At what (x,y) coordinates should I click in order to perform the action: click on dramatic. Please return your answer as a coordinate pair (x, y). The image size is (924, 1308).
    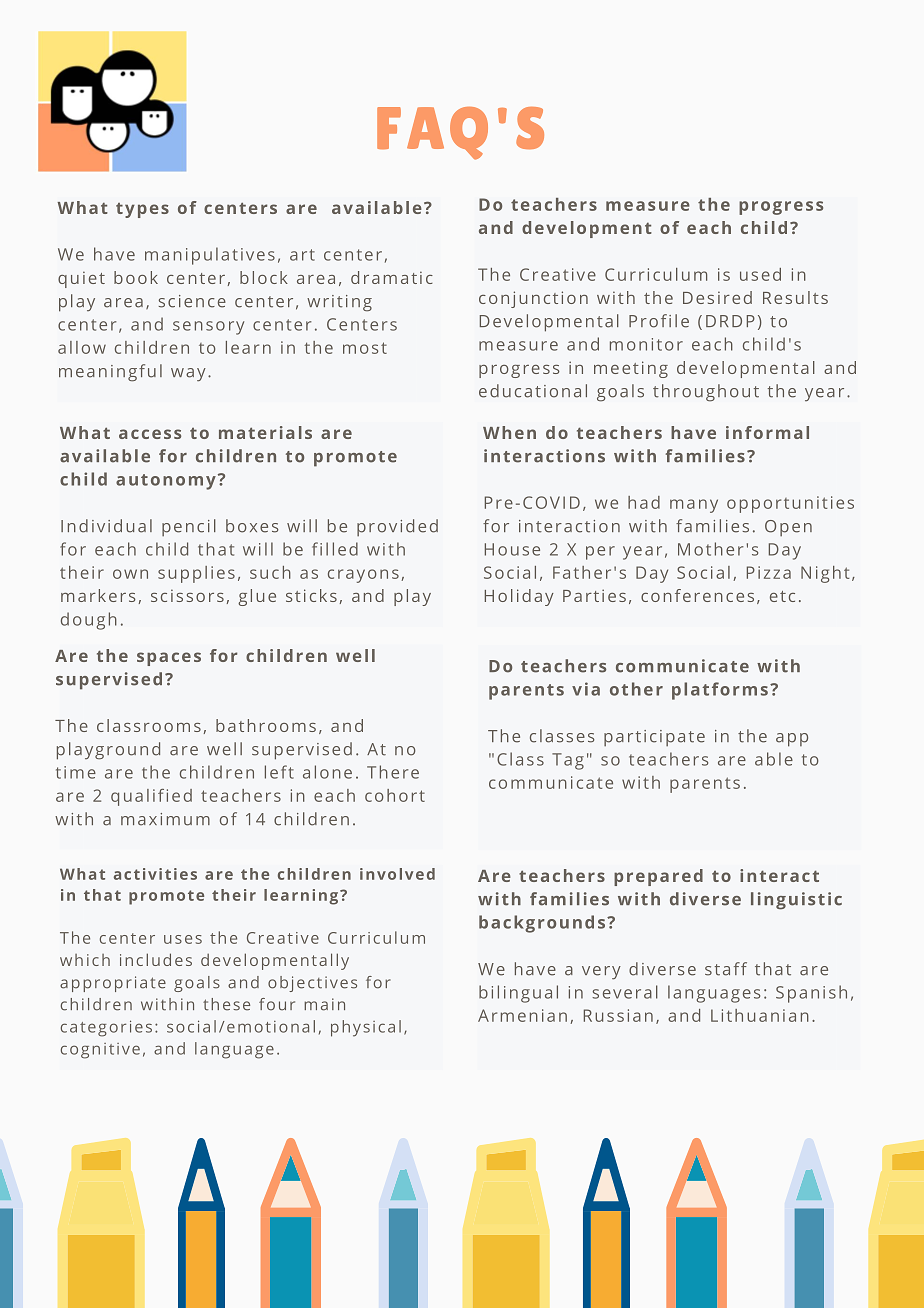
    Looking at the image, I should click on (392, 277).
